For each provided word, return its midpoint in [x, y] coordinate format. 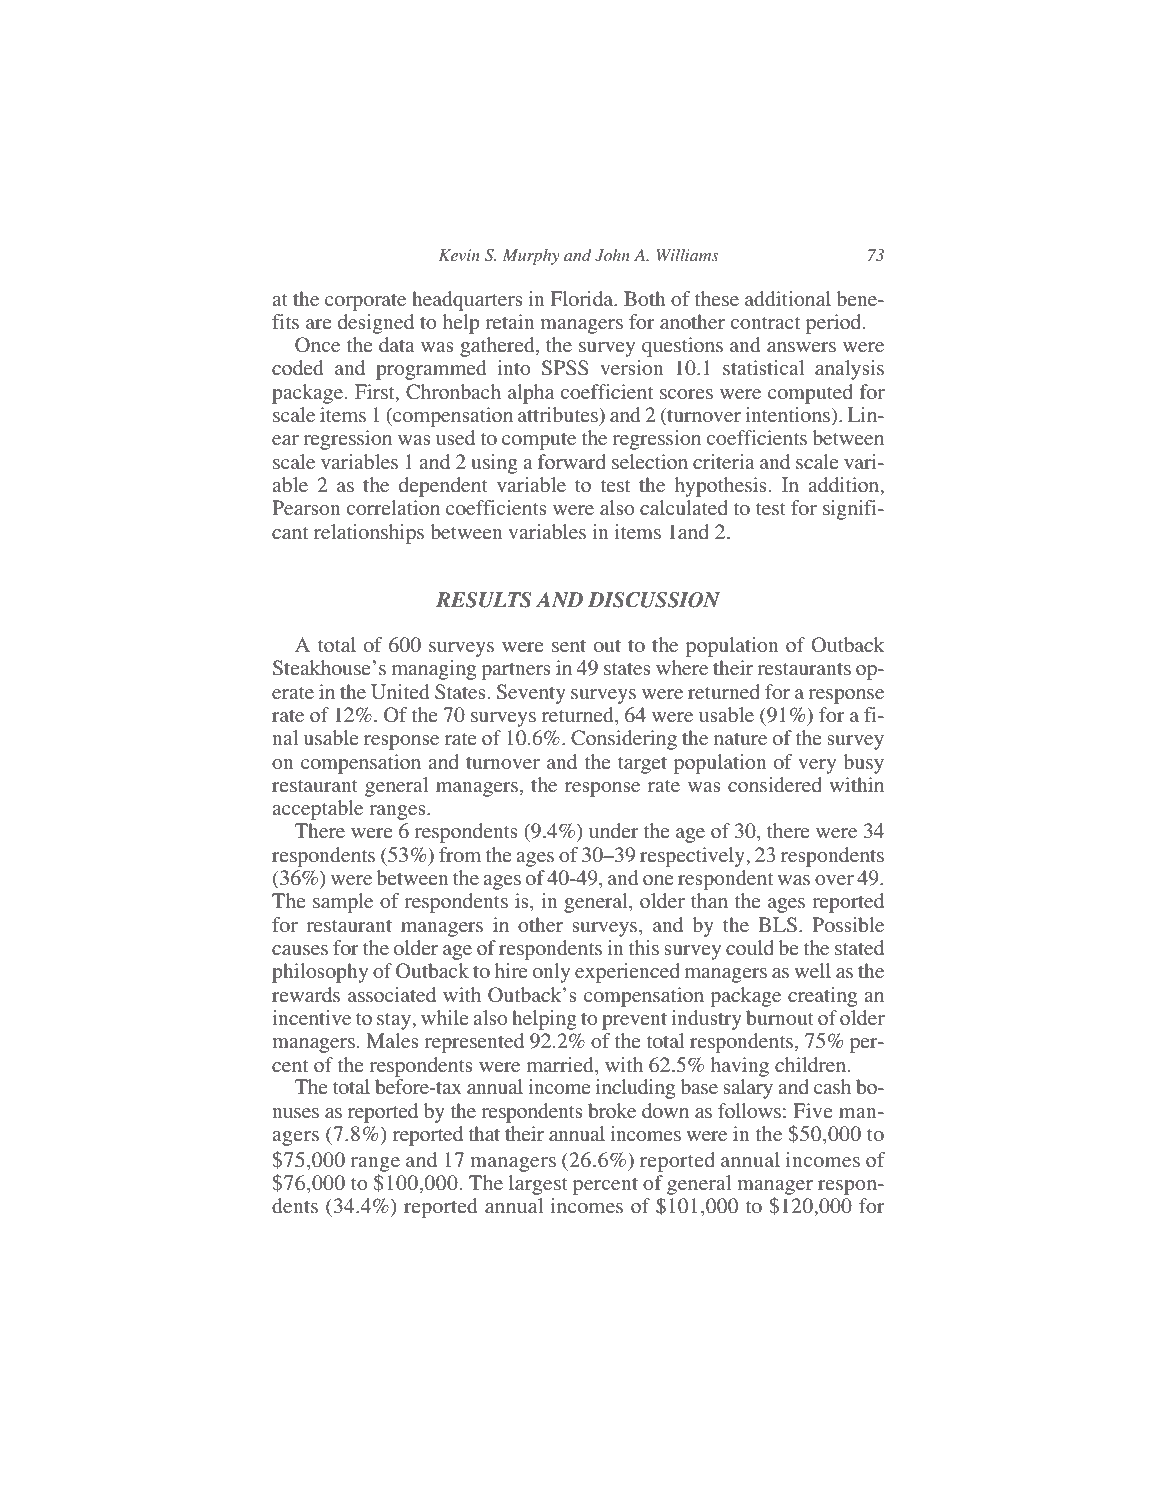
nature [740, 739]
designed [376, 324]
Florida [583, 298]
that [484, 1133]
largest [538, 1185]
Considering [624, 740]
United [400, 692]
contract [765, 323]
